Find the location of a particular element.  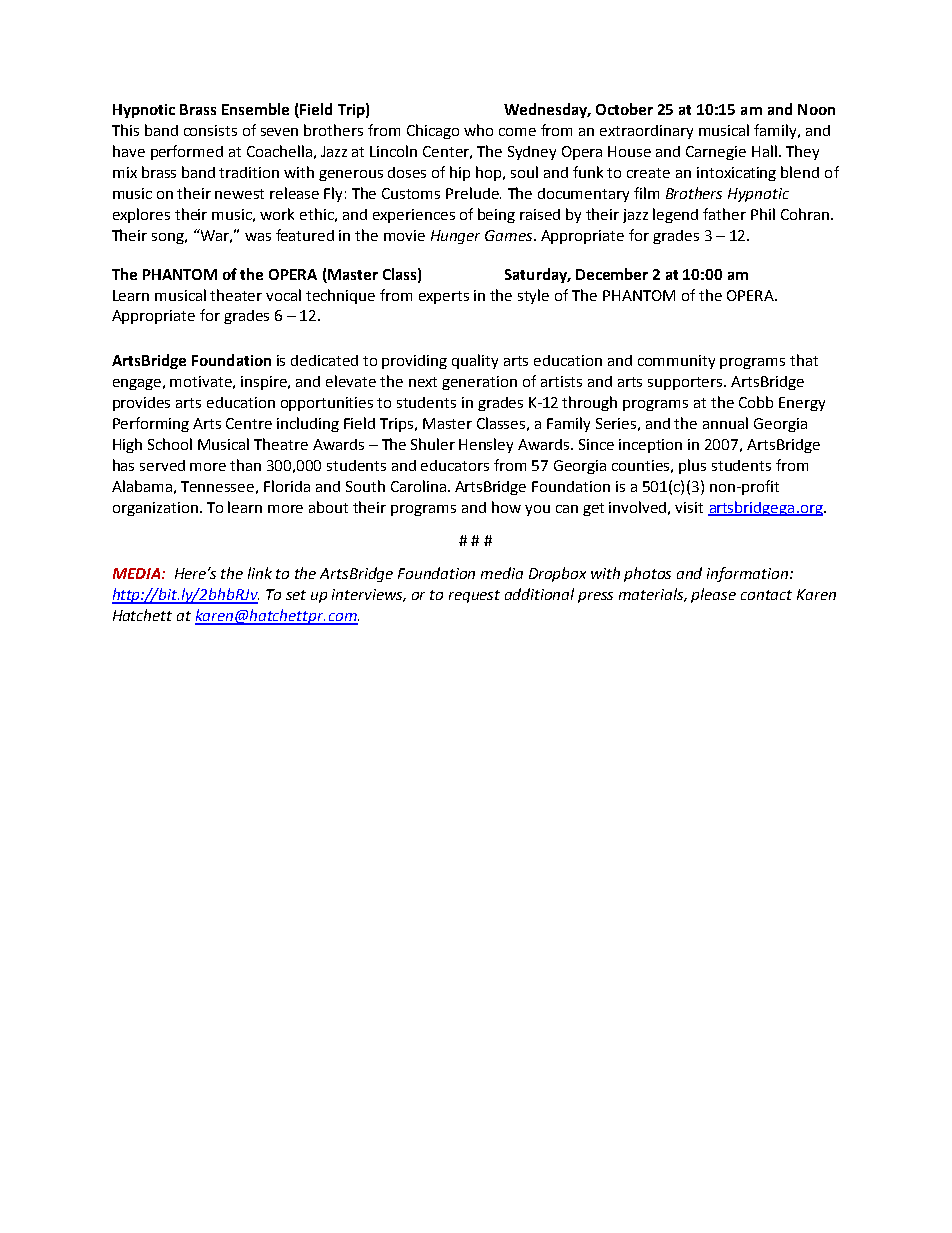

was is located at coordinates (258, 237).
